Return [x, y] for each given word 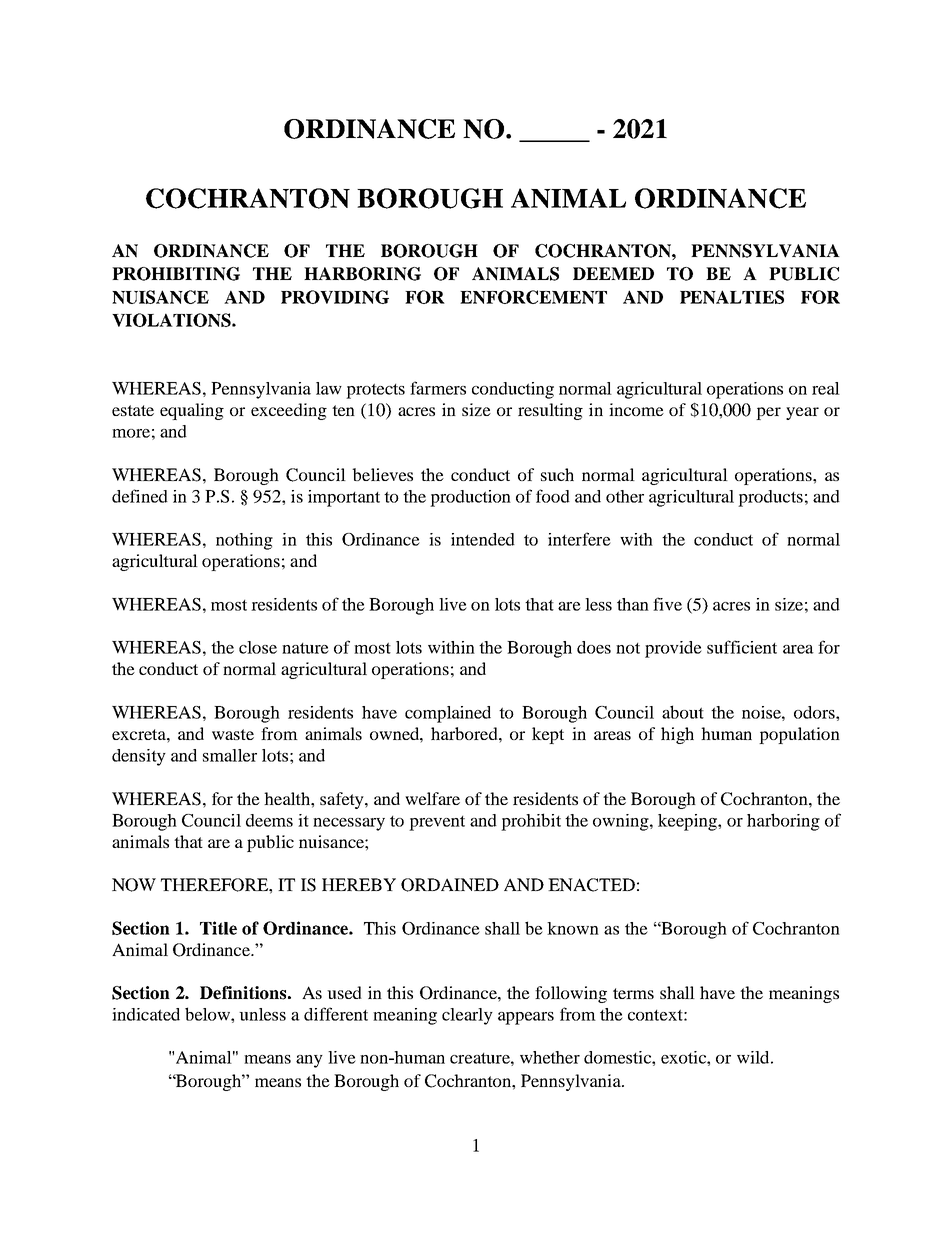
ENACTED [591, 885]
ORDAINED [450, 885]
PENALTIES [732, 297]
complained [448, 714]
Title [218, 928]
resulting [550, 411]
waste [233, 734]
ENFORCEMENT [533, 297]
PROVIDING [335, 297]
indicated [146, 1014]
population [799, 735]
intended [483, 539]
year [802, 413]
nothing [244, 541]
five [667, 604]
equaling [192, 411]
